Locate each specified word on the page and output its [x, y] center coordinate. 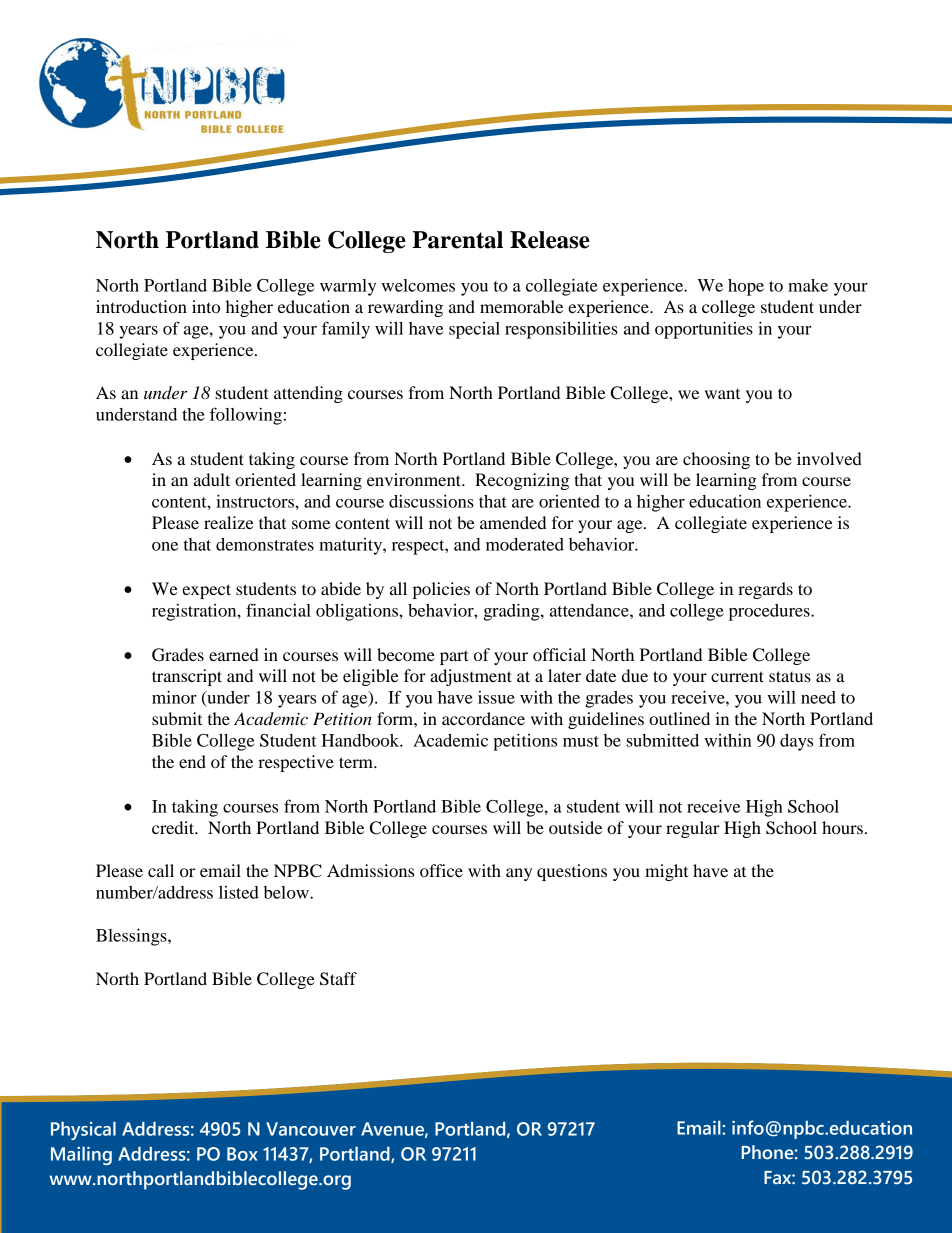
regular [693, 829]
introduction [141, 306]
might [666, 872]
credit [174, 827]
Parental [457, 240]
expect [206, 591]
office [441, 870]
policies [441, 590]
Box [242, 1154]
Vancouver [311, 1129]
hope [746, 287]
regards [765, 590]
